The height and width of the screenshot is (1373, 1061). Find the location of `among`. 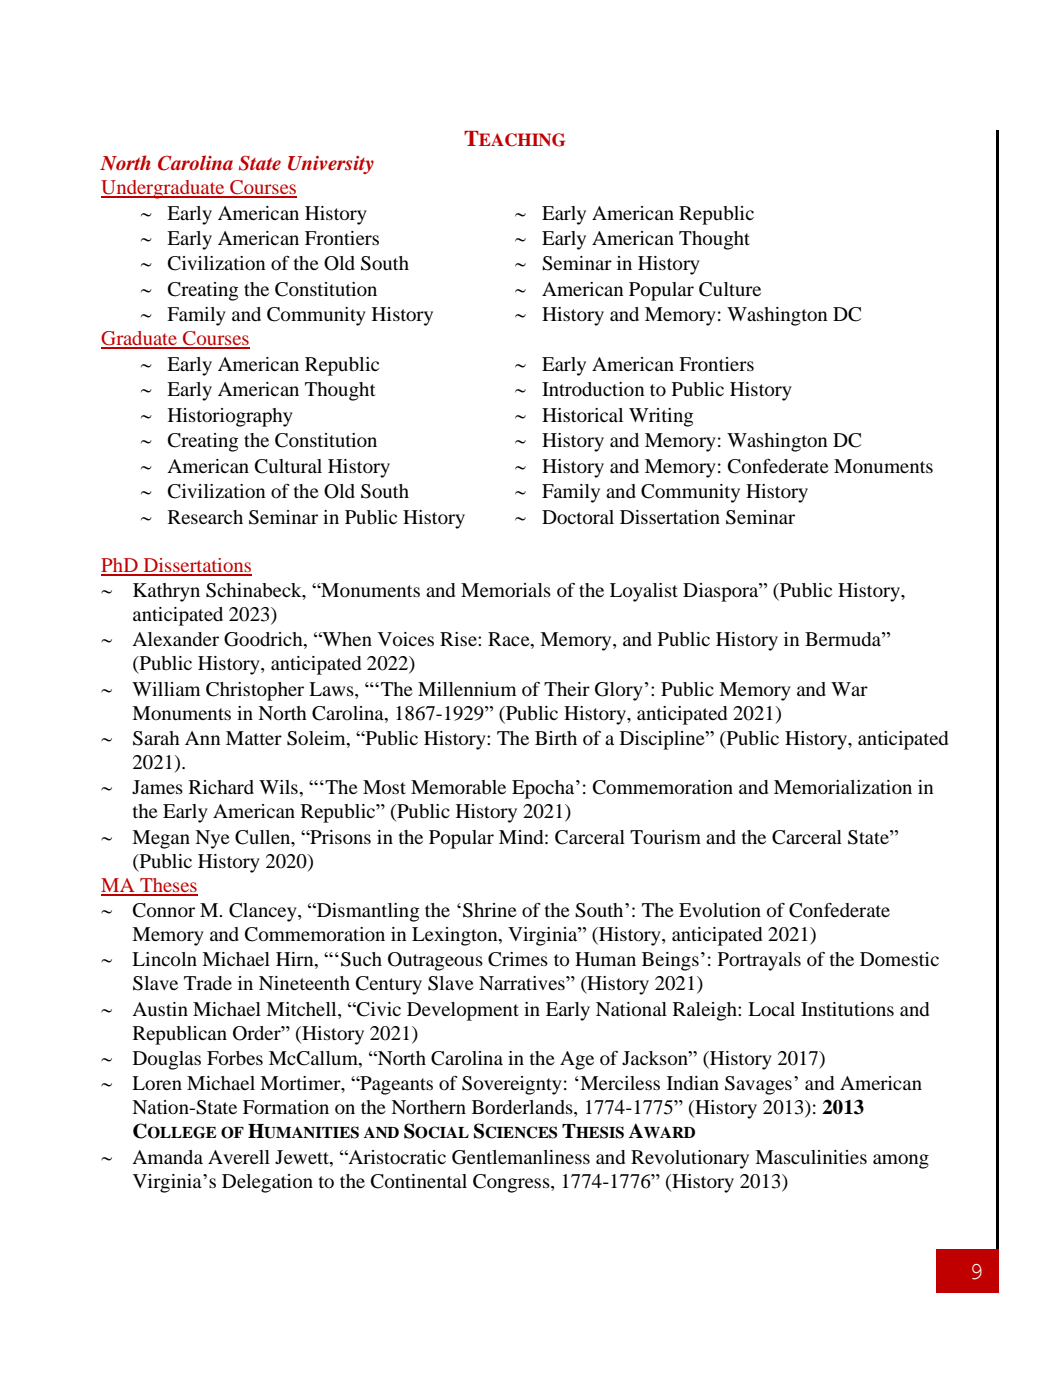

among is located at coordinates (901, 1161).
